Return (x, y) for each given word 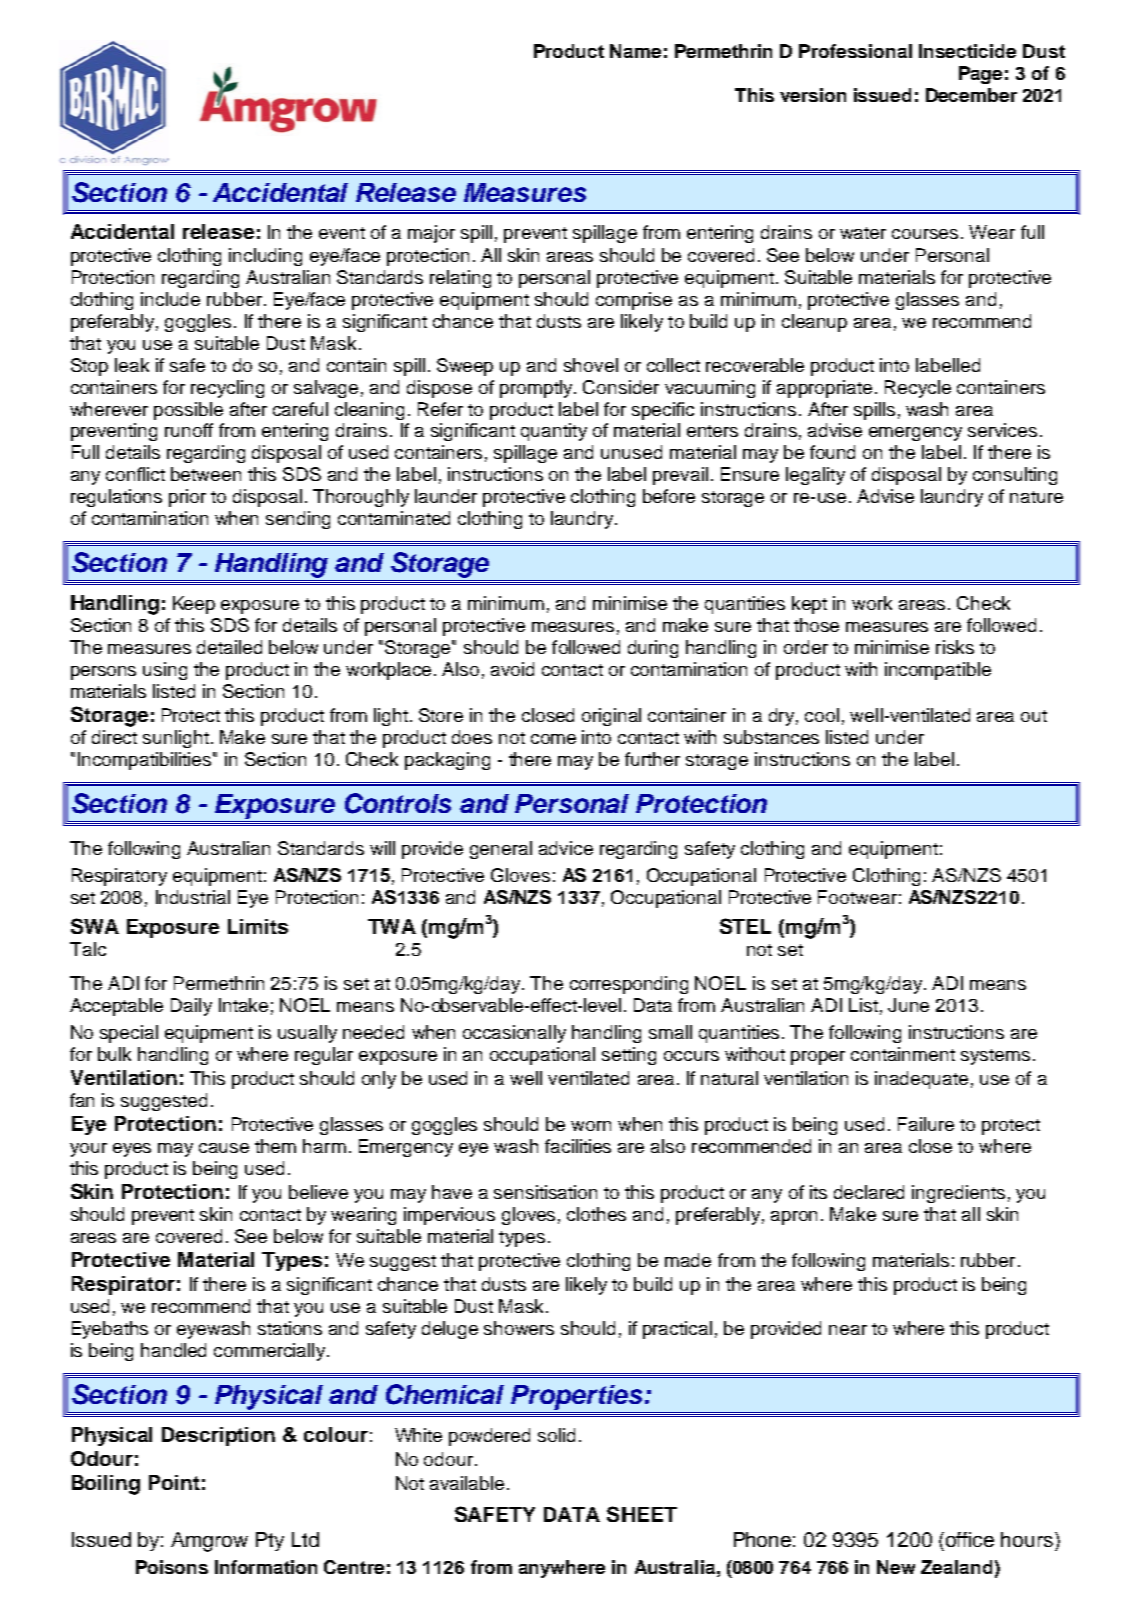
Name (635, 51)
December (971, 95)
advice (566, 848)
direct (114, 737)
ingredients (958, 1194)
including (265, 257)
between (206, 474)
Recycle (918, 389)
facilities (578, 1146)
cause (224, 1148)
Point (174, 1482)
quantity (554, 432)
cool (822, 715)
